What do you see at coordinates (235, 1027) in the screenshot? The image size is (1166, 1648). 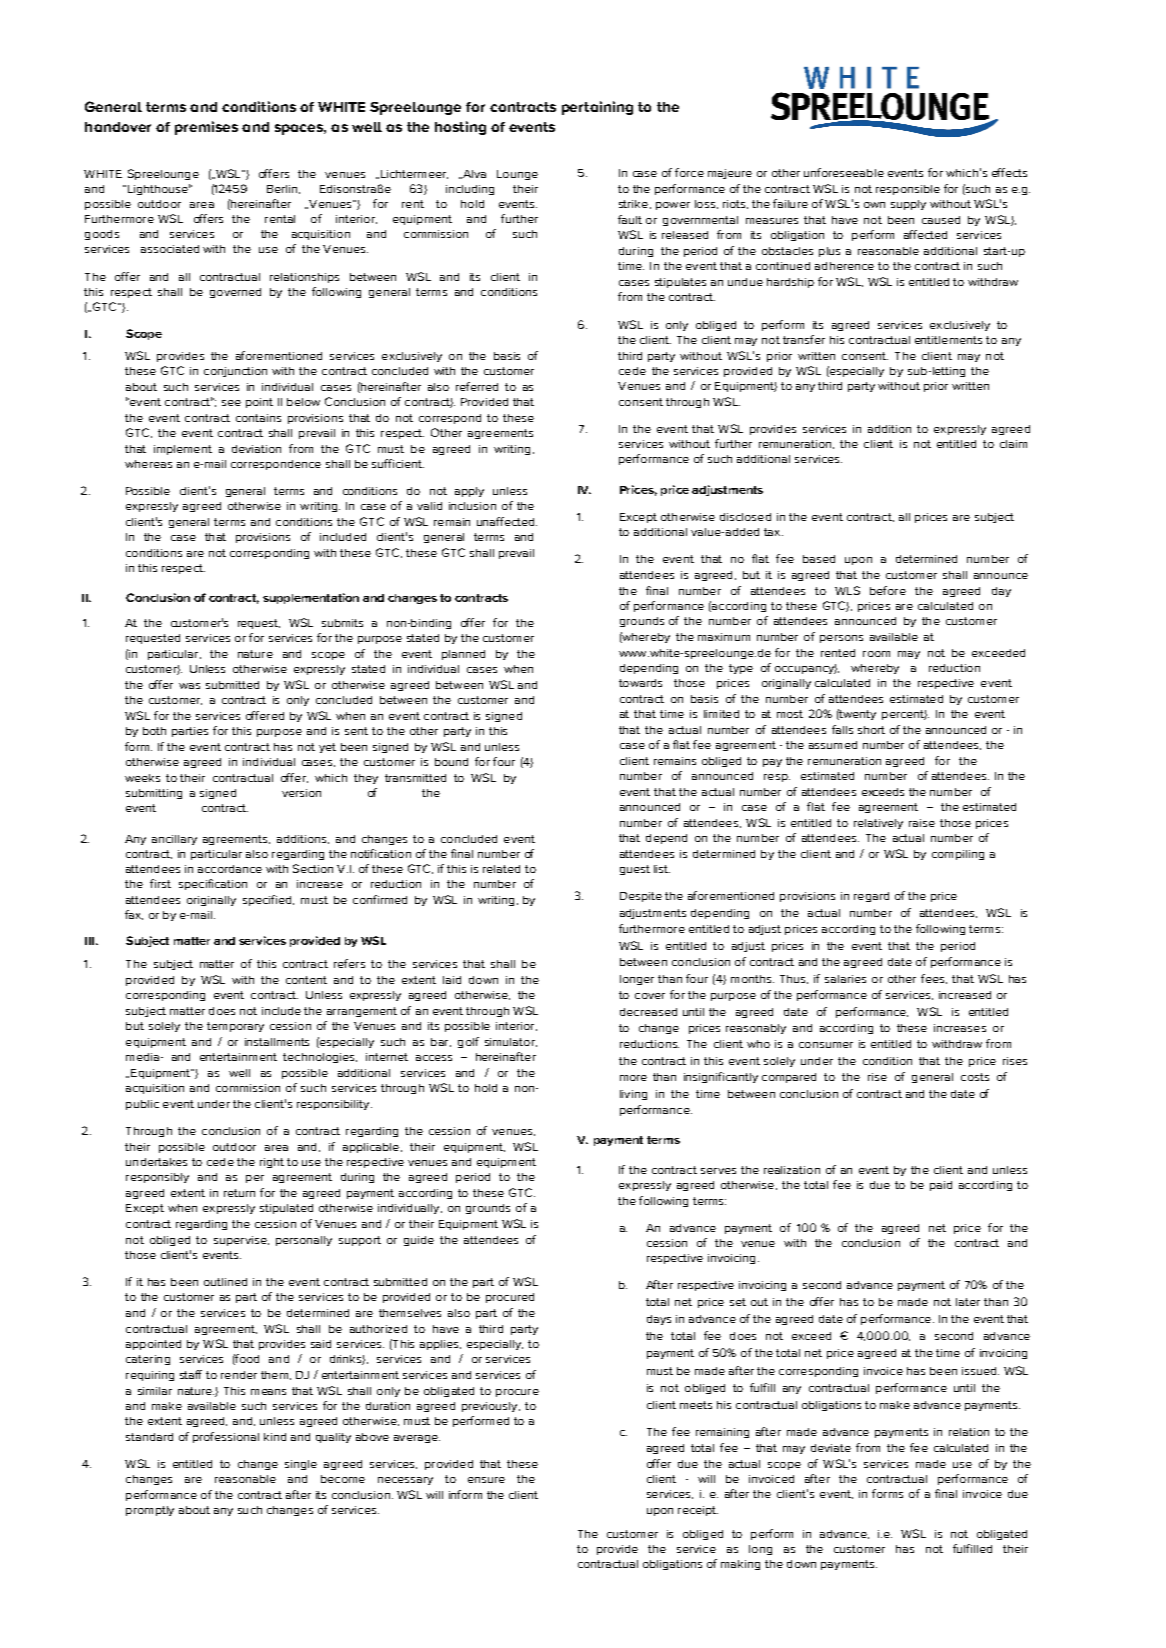 I see `temporary` at bounding box center [235, 1027].
